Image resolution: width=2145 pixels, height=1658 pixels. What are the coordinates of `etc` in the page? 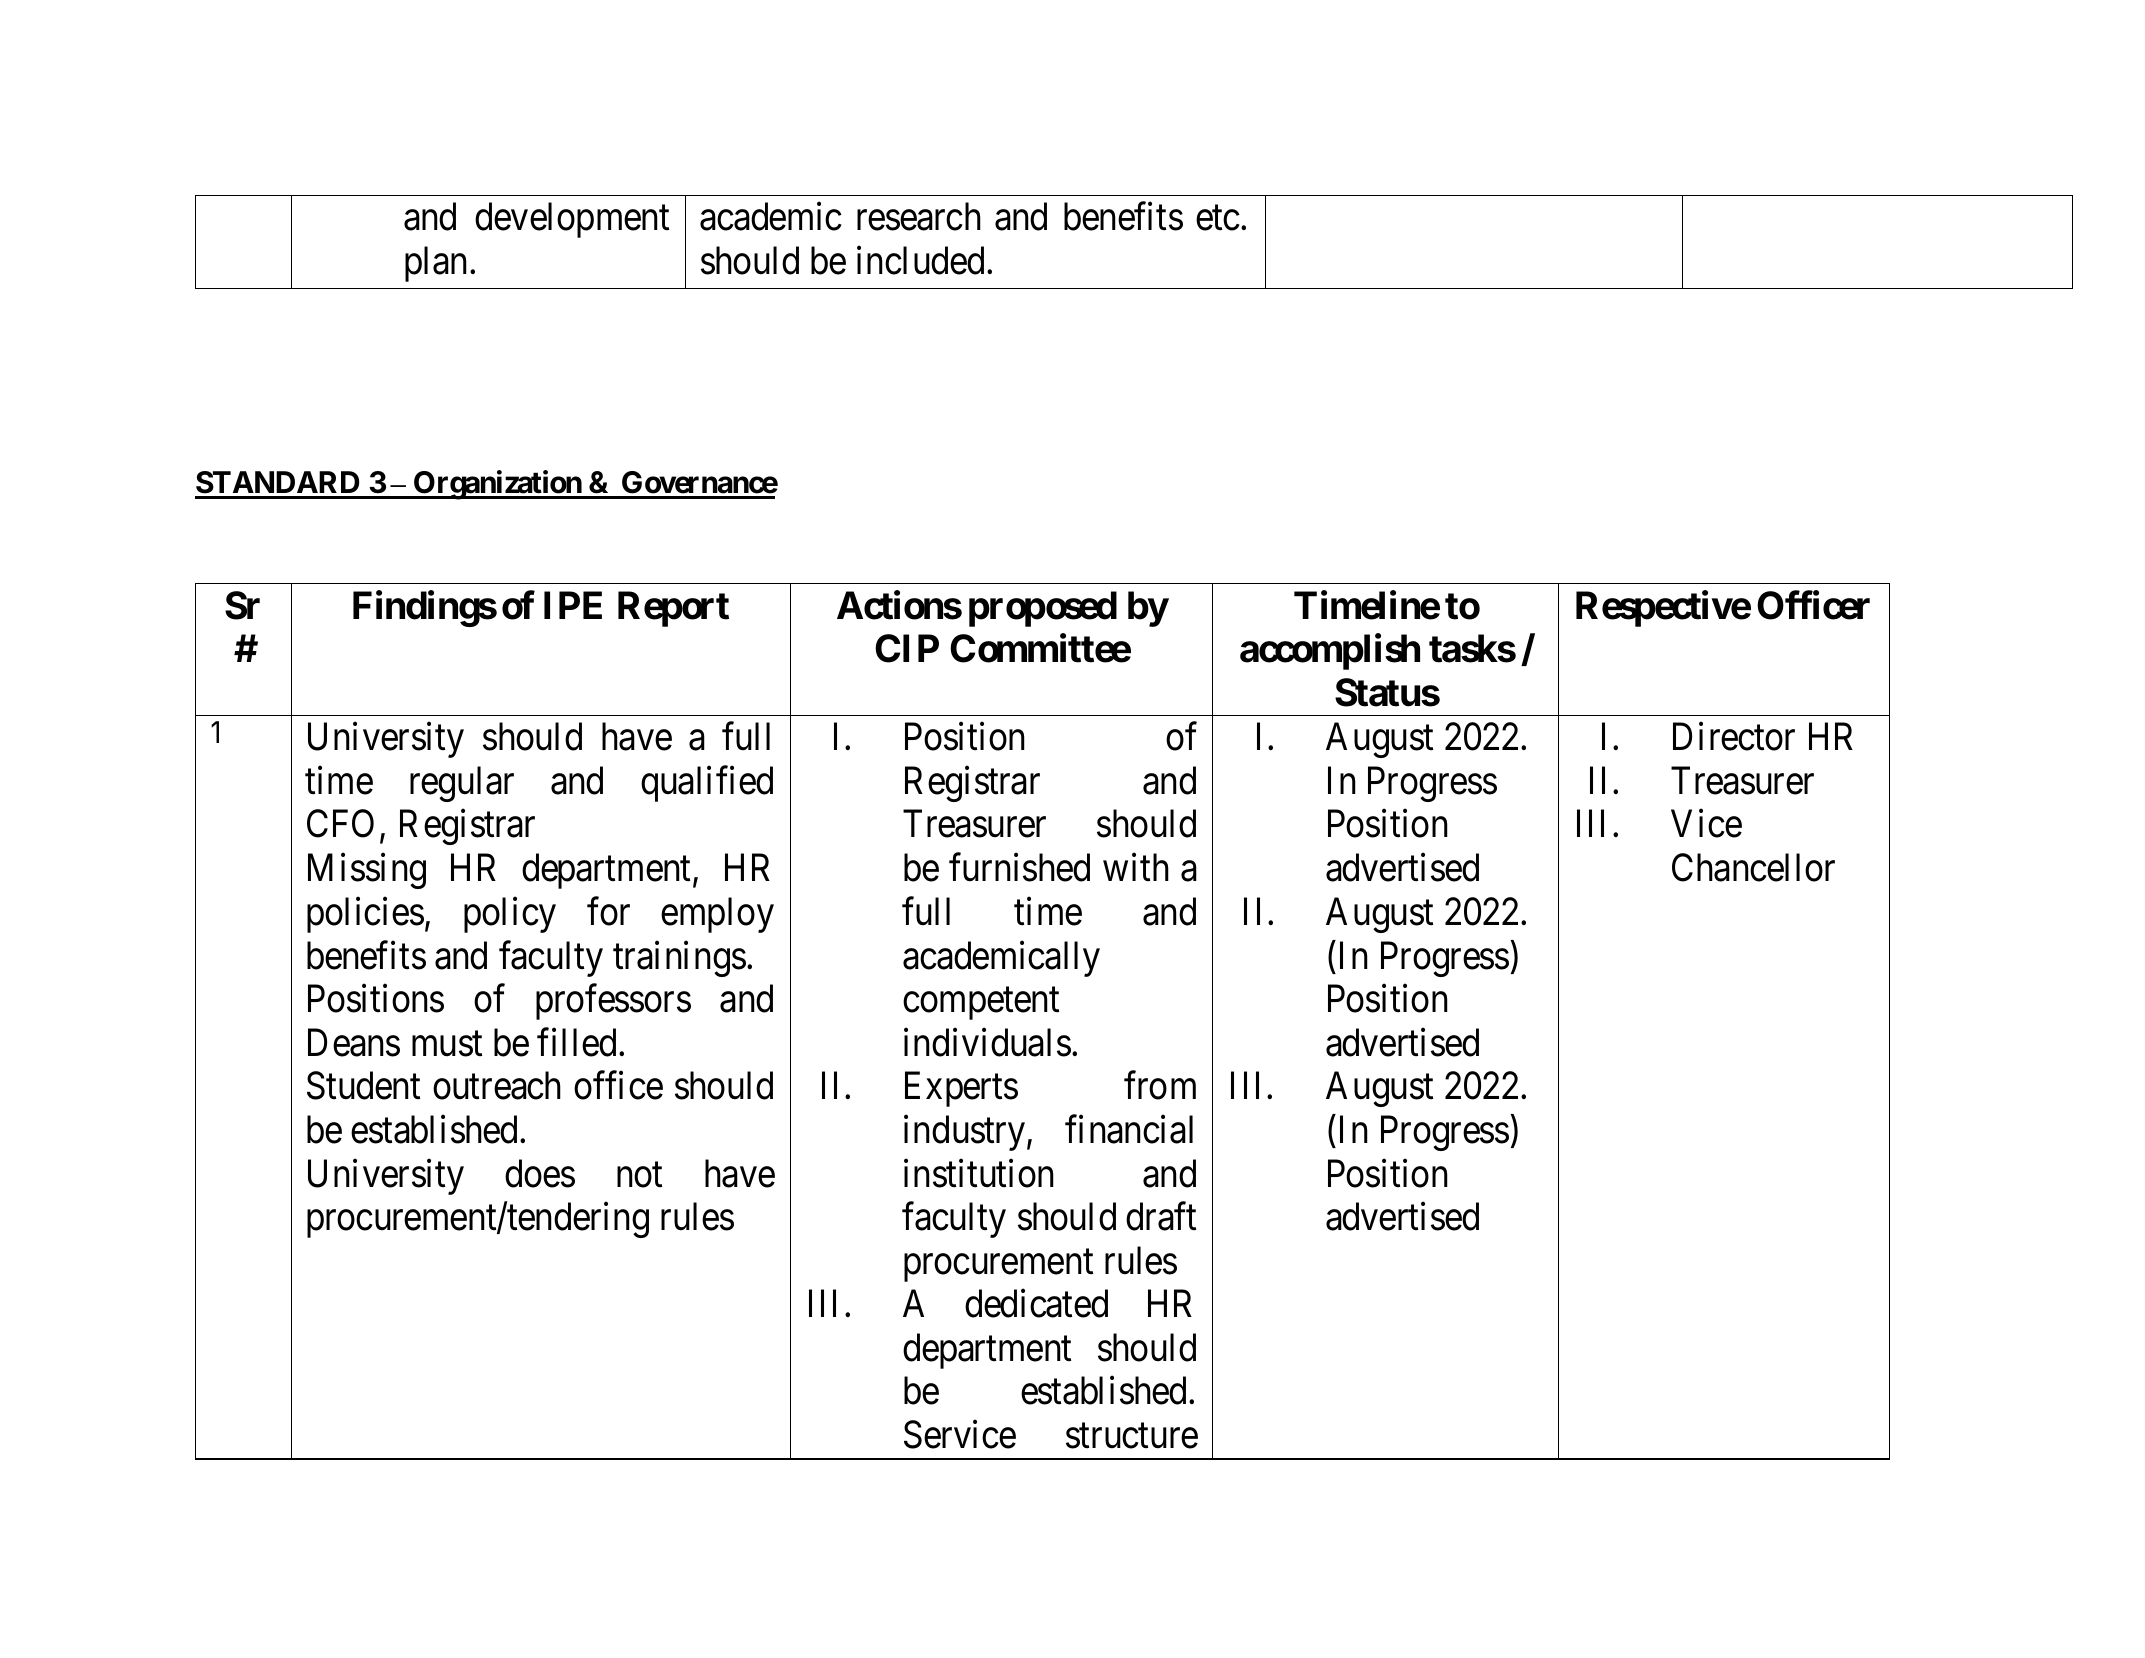 It's located at (1218, 219).
